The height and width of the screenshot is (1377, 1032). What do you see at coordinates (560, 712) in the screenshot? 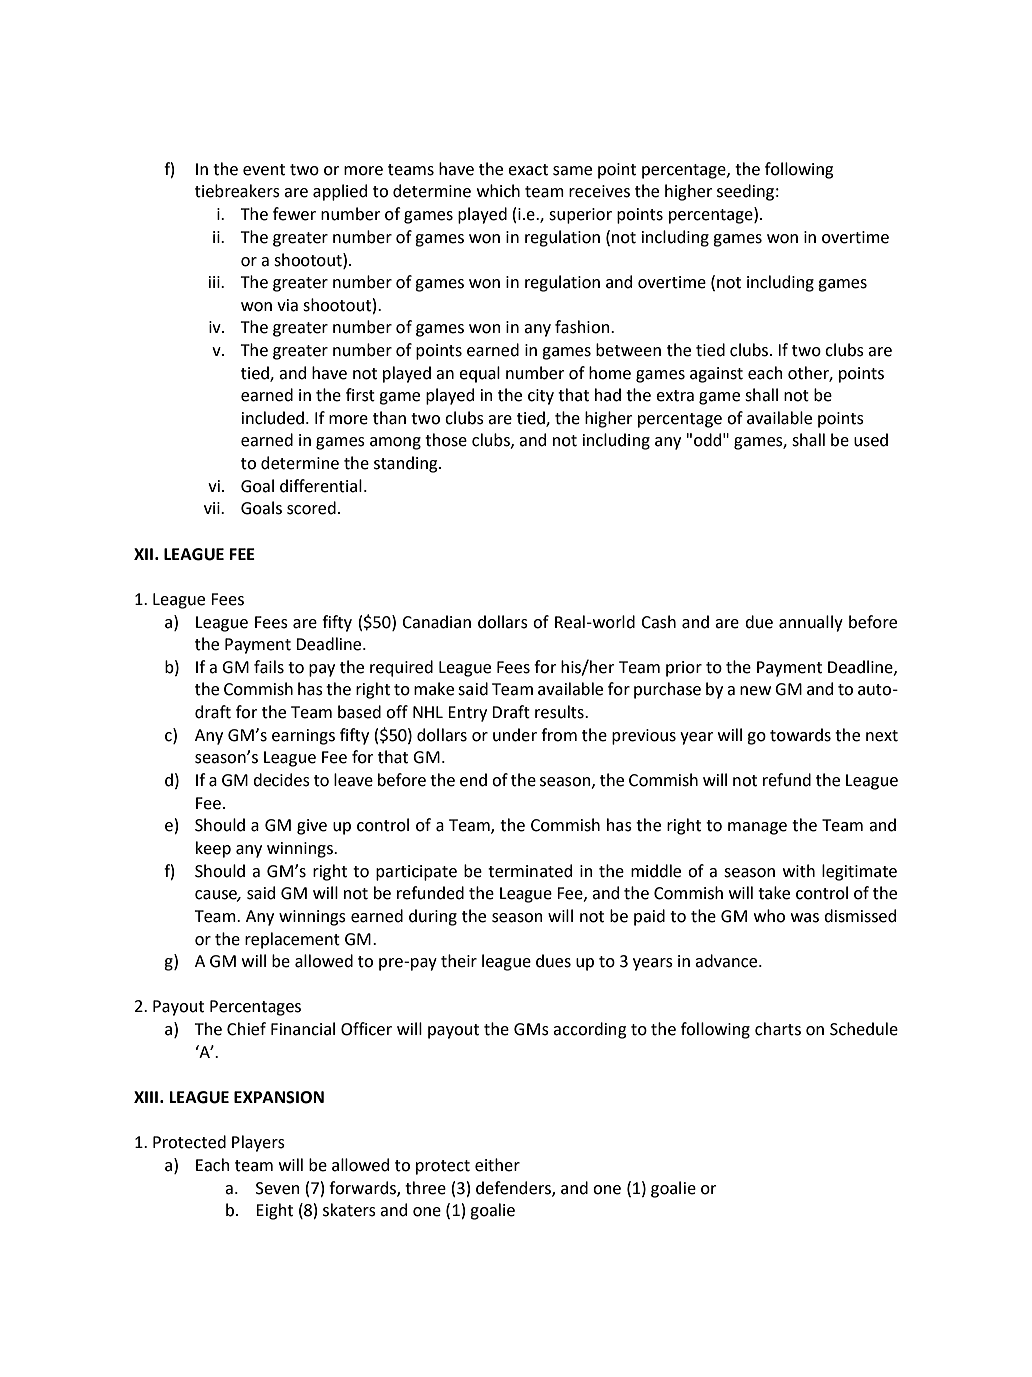
I see `results` at bounding box center [560, 712].
